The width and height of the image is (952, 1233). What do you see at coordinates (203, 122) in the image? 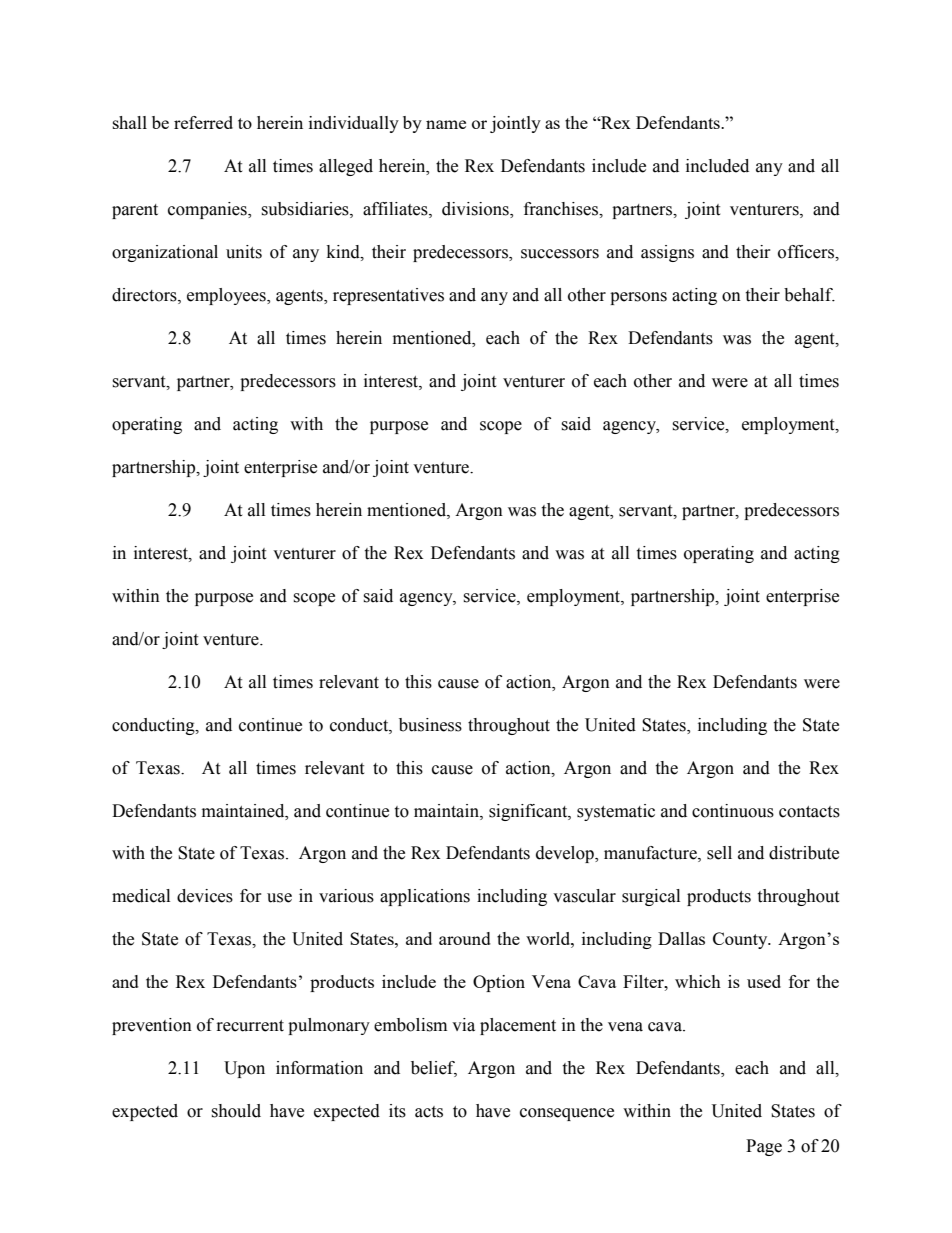
I see `referred` at bounding box center [203, 122].
